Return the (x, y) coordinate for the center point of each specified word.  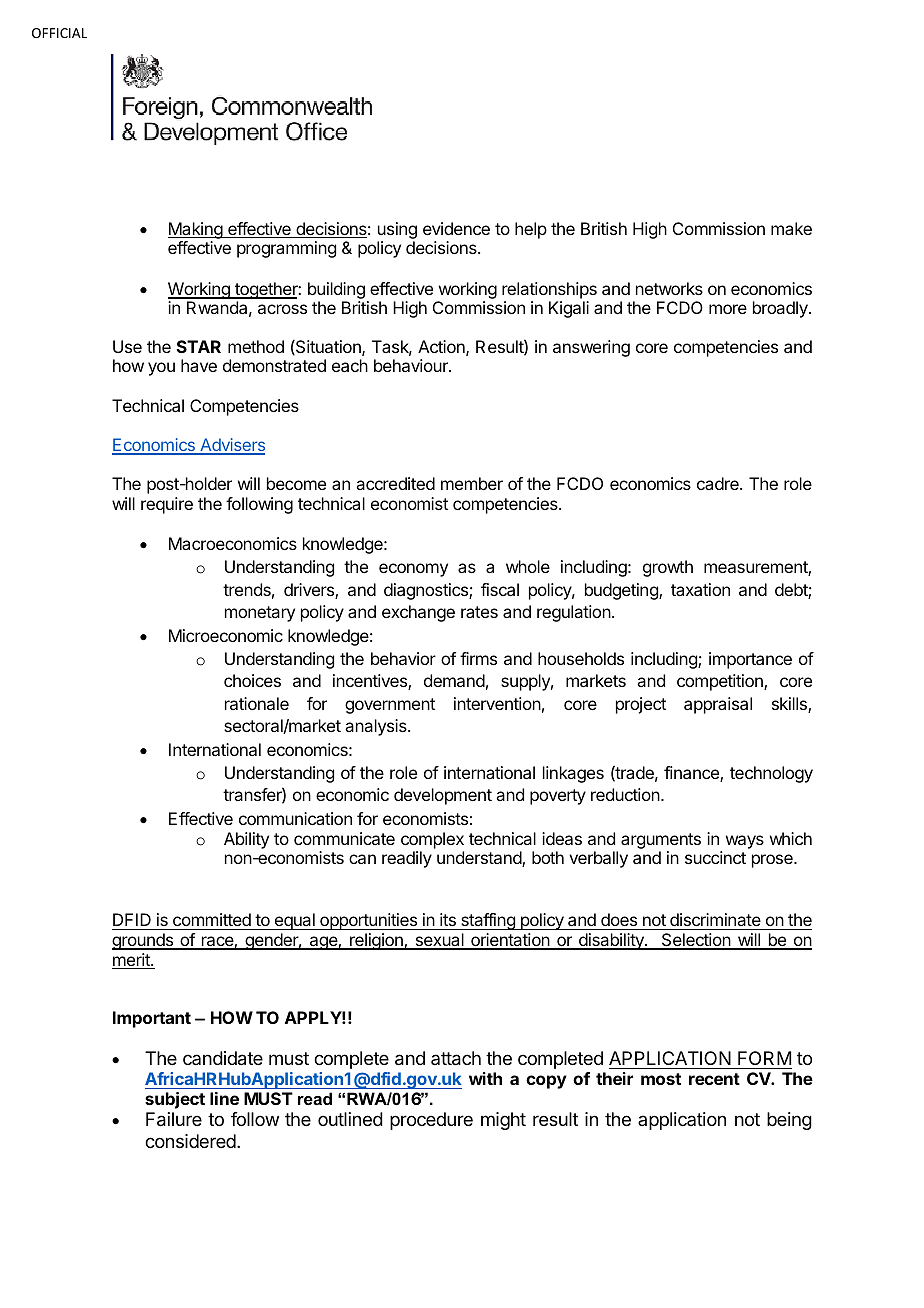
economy (413, 570)
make (791, 228)
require (167, 505)
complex (432, 840)
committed (212, 919)
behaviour (412, 365)
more (728, 309)
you (161, 369)
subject (175, 1100)
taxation (700, 589)
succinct (715, 857)
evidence (456, 228)
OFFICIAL (59, 33)
